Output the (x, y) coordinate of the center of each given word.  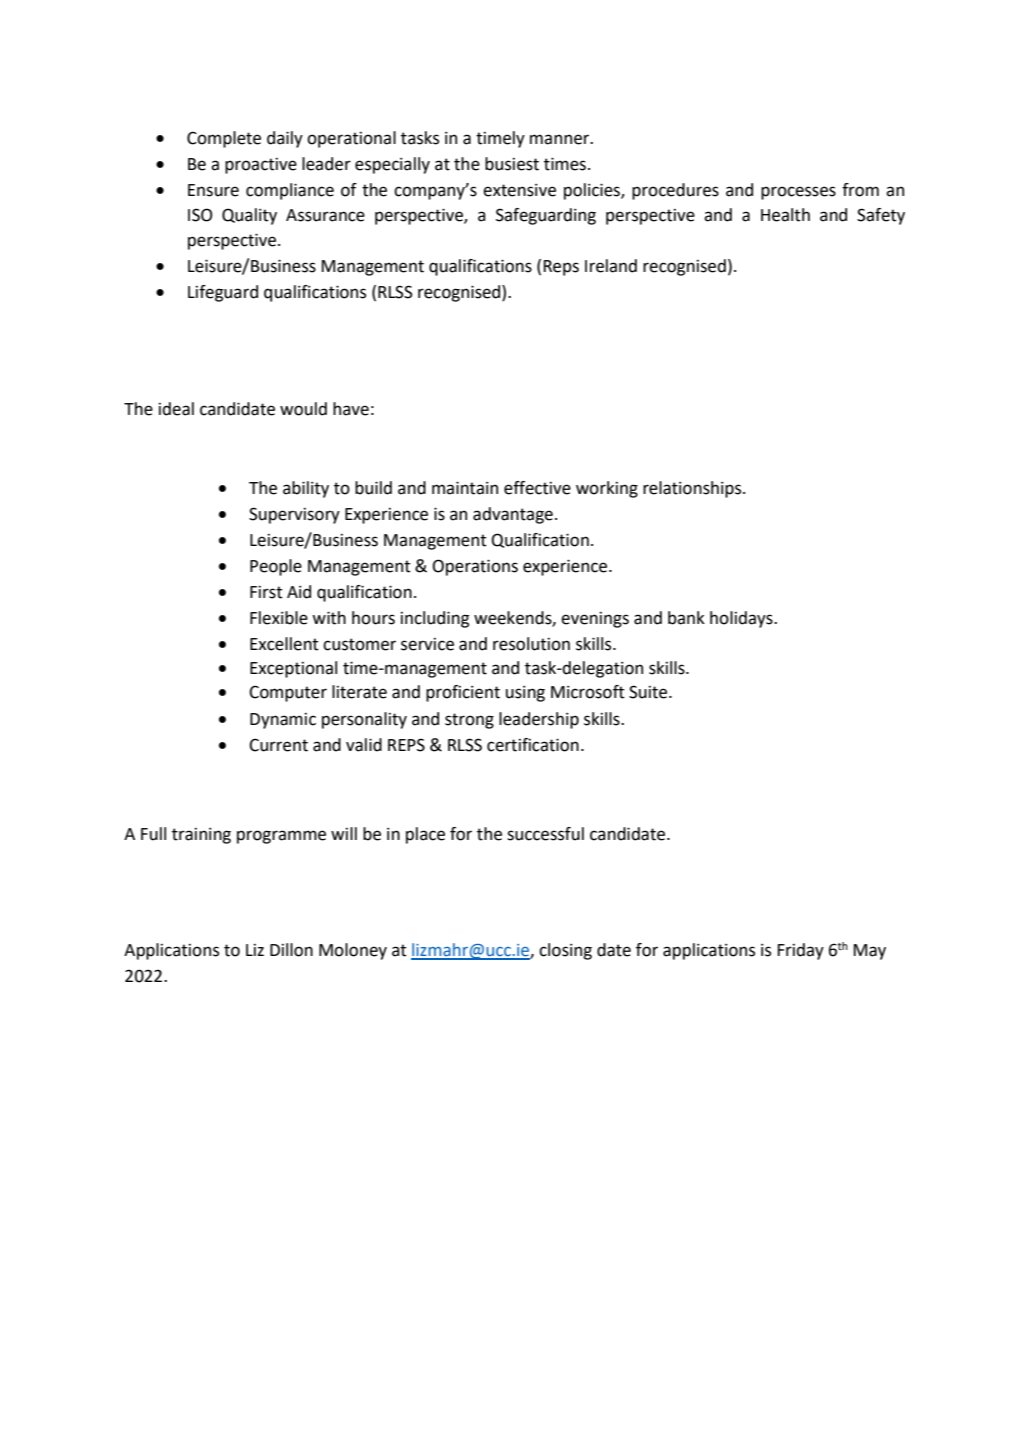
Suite (649, 692)
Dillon (291, 950)
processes (798, 193)
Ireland (611, 266)
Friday (801, 951)
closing (565, 951)
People (276, 567)
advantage (513, 515)
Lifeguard (223, 293)
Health (785, 215)
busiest (512, 164)
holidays (742, 619)
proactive (261, 166)
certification (533, 745)
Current (278, 745)
